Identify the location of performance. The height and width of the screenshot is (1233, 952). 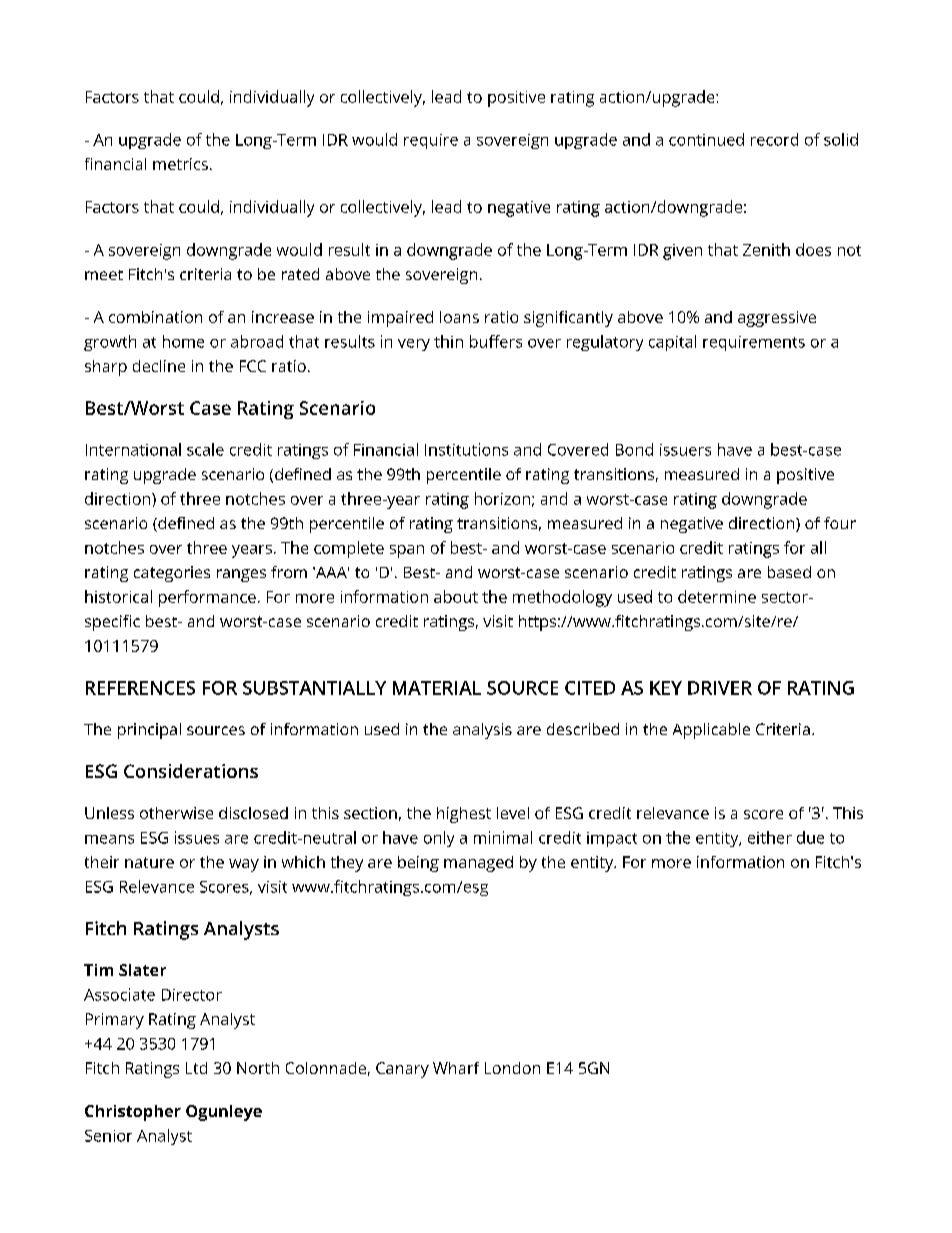
(207, 598).
